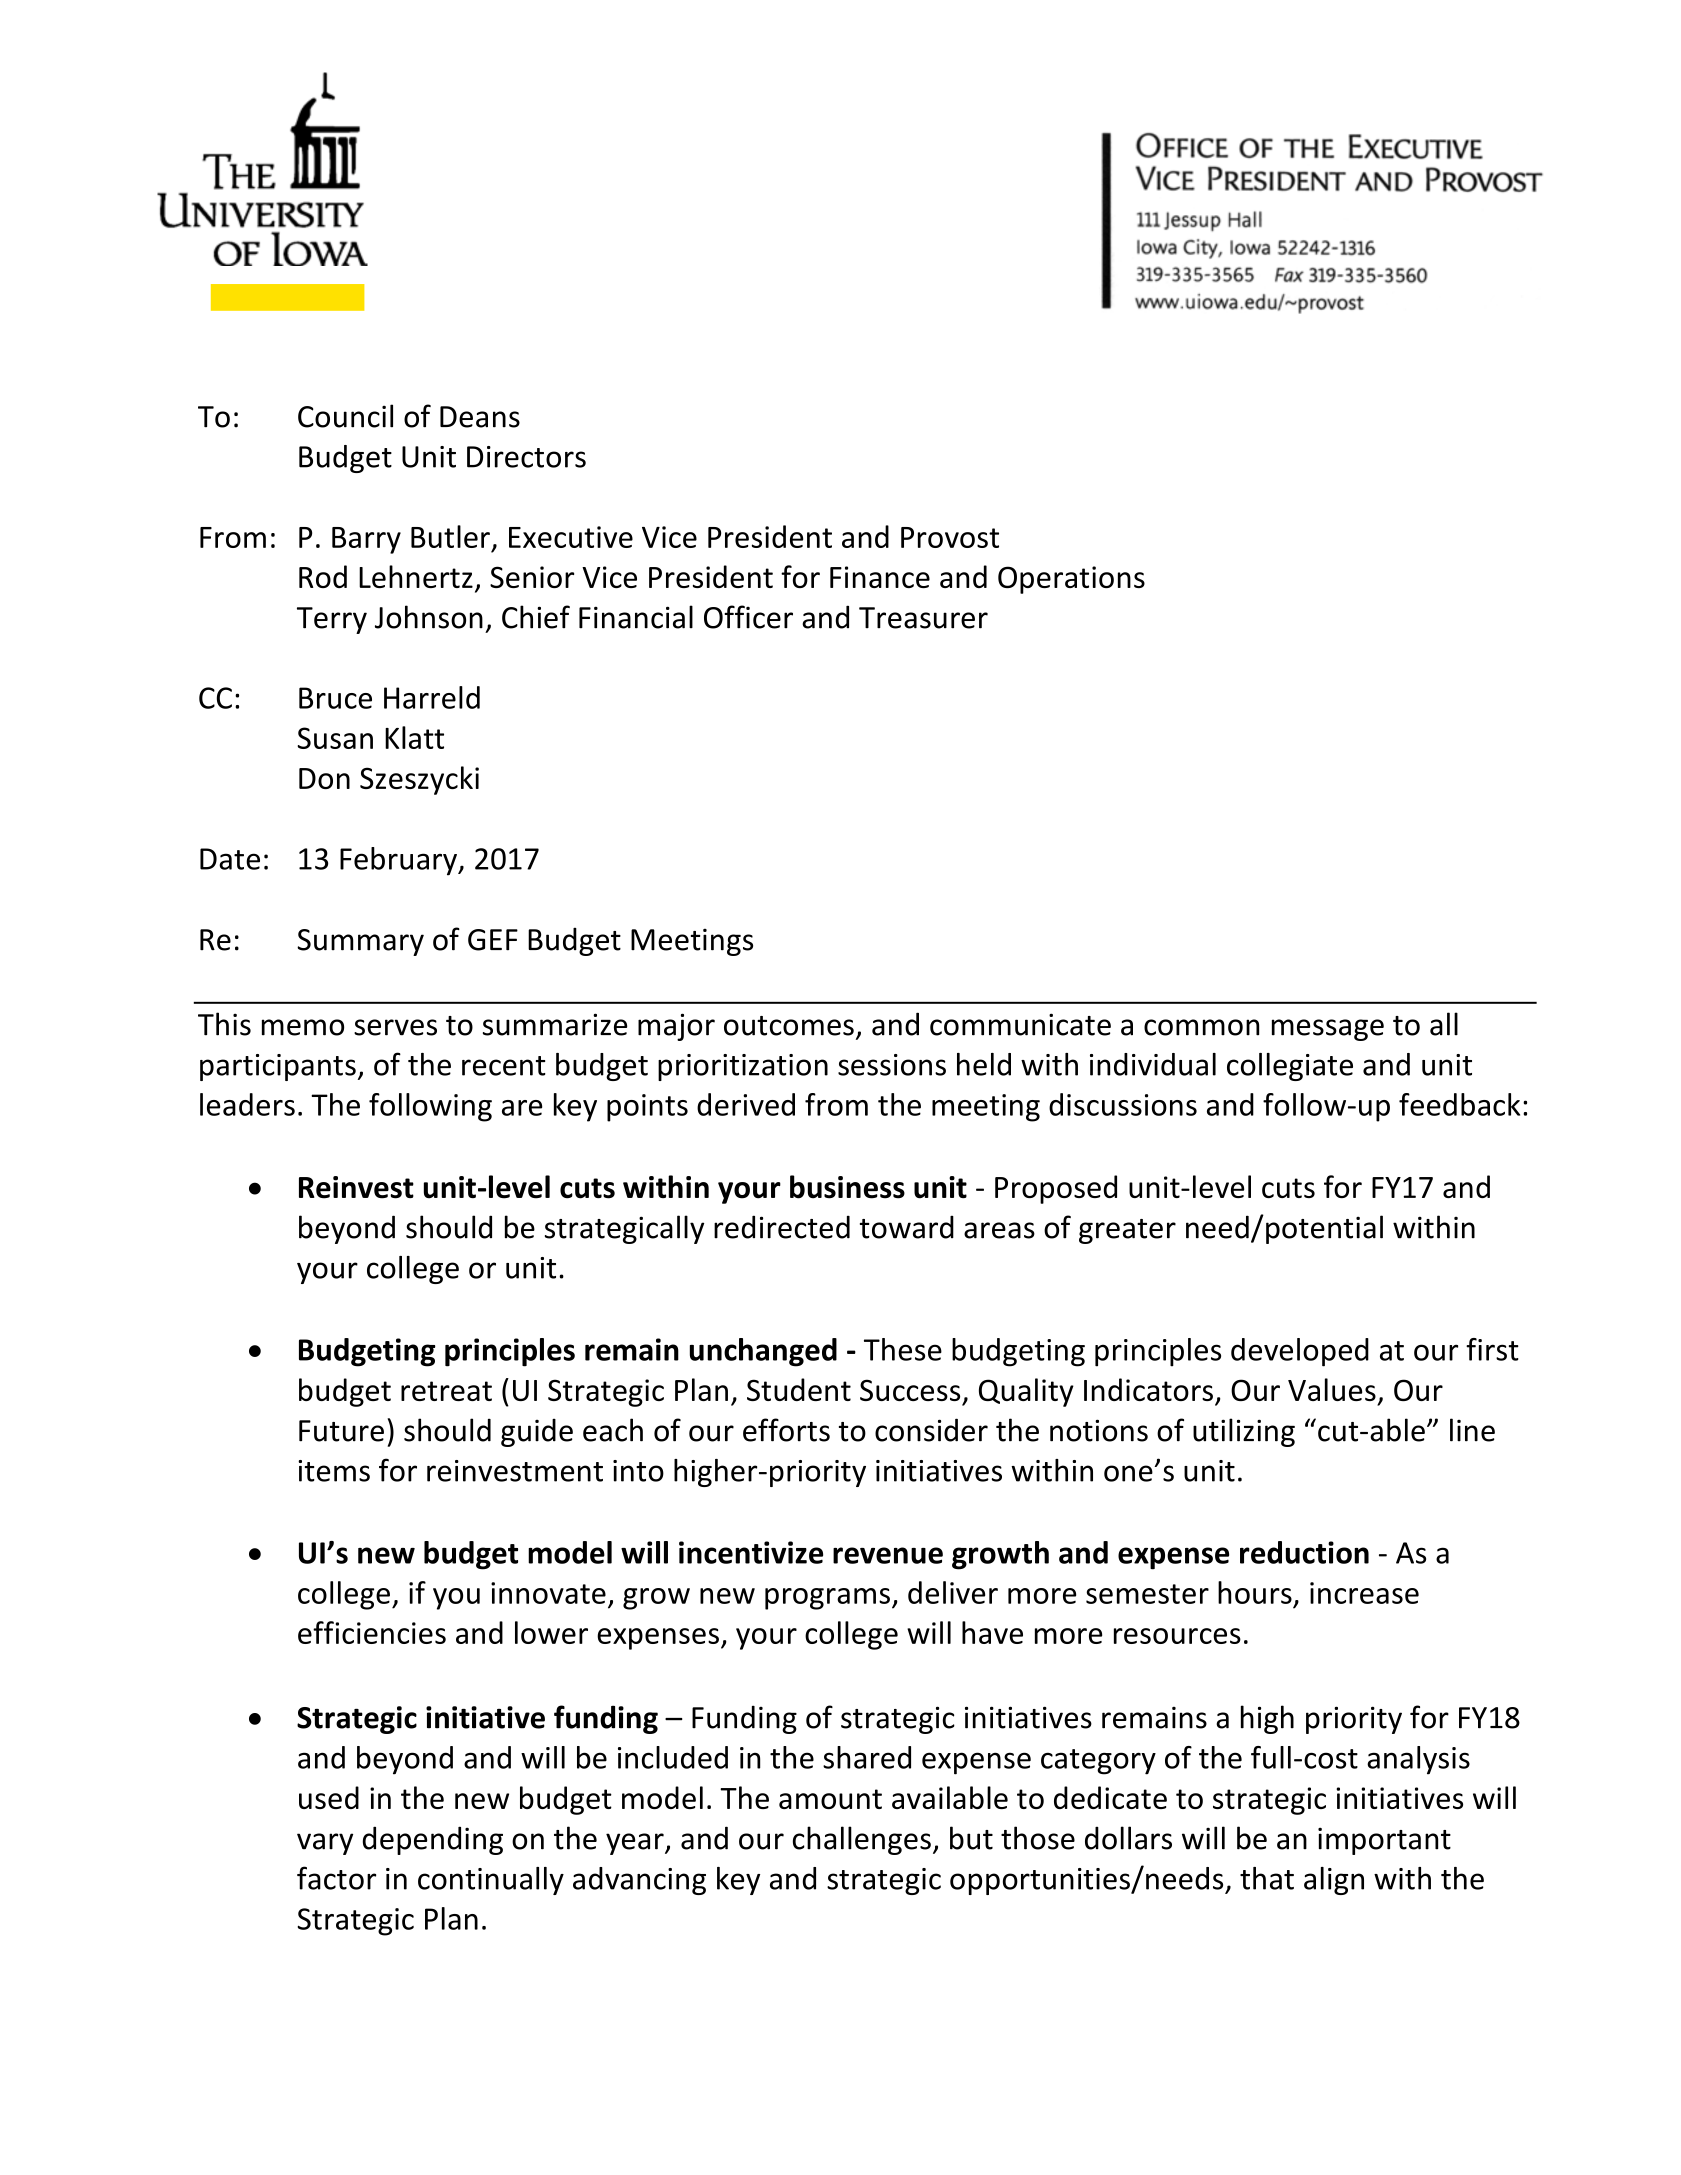 The height and width of the image is (2175, 1681). I want to click on retreat, so click(446, 1391).
